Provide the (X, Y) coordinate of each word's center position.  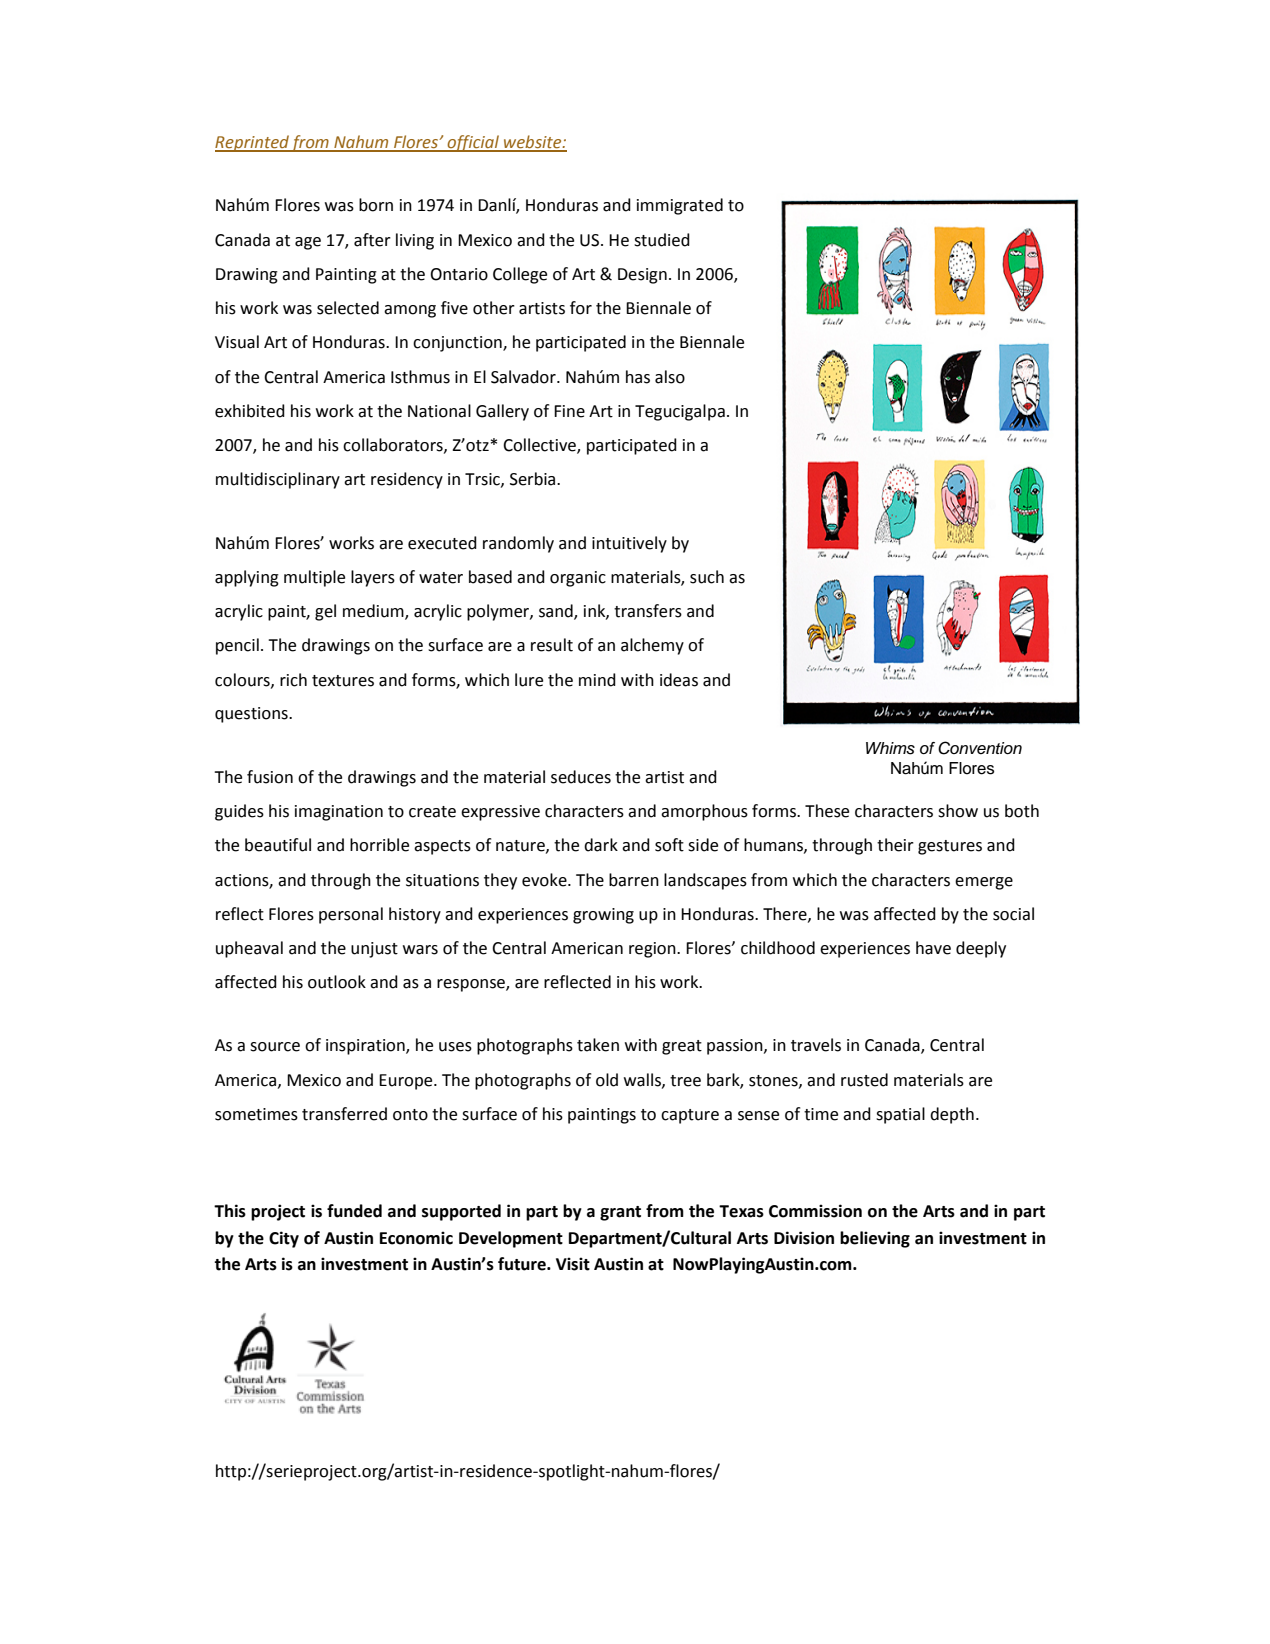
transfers (648, 611)
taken (598, 1045)
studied (662, 240)
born (376, 205)
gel (325, 612)
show (958, 811)
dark (601, 845)
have (933, 948)
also (670, 377)
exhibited (250, 411)
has (638, 377)
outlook (337, 982)
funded (354, 1211)
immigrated (680, 206)
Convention (980, 748)
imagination (339, 813)
